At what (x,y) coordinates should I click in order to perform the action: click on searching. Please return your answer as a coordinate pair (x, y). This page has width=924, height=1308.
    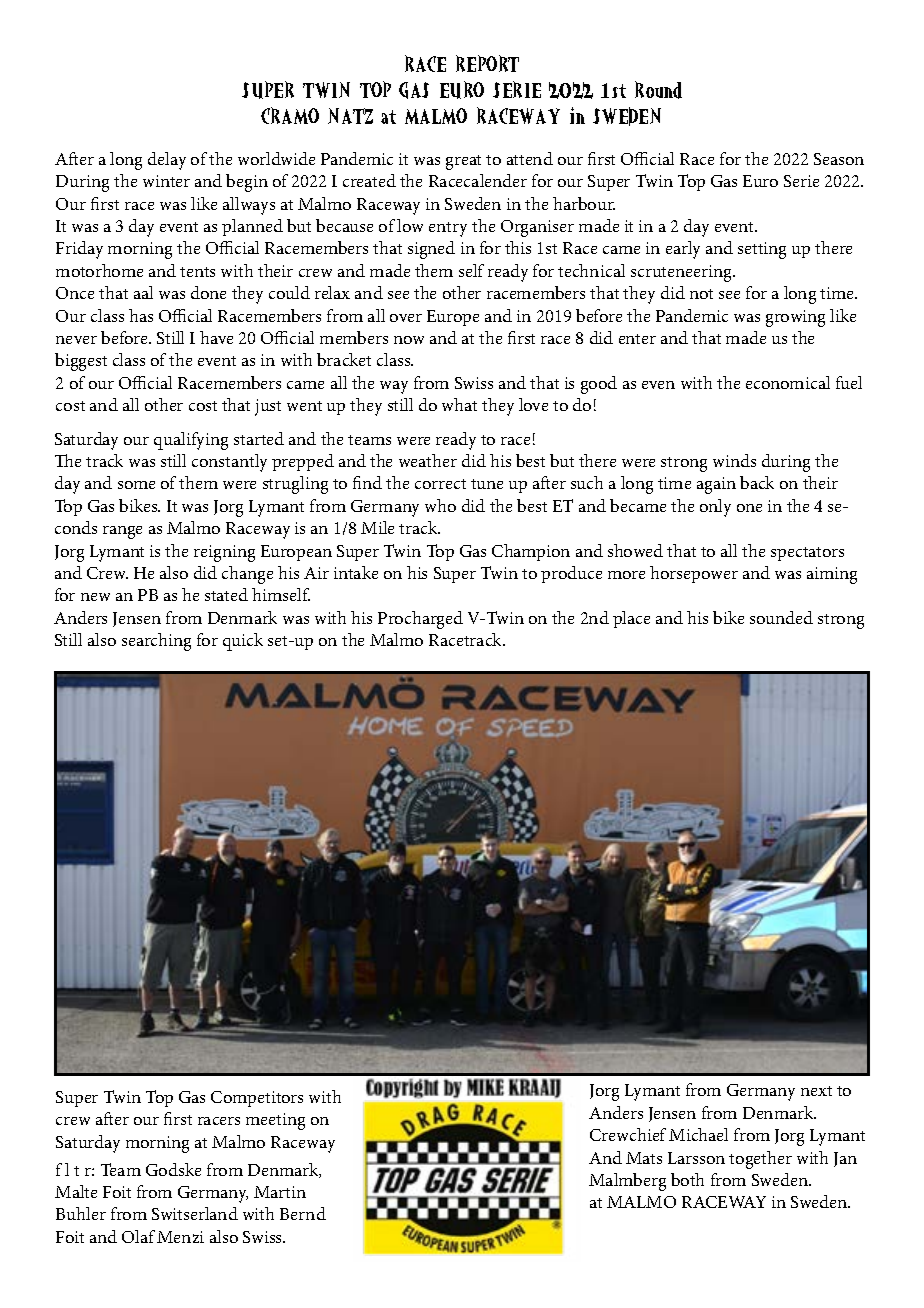
    Looking at the image, I should click on (156, 642).
